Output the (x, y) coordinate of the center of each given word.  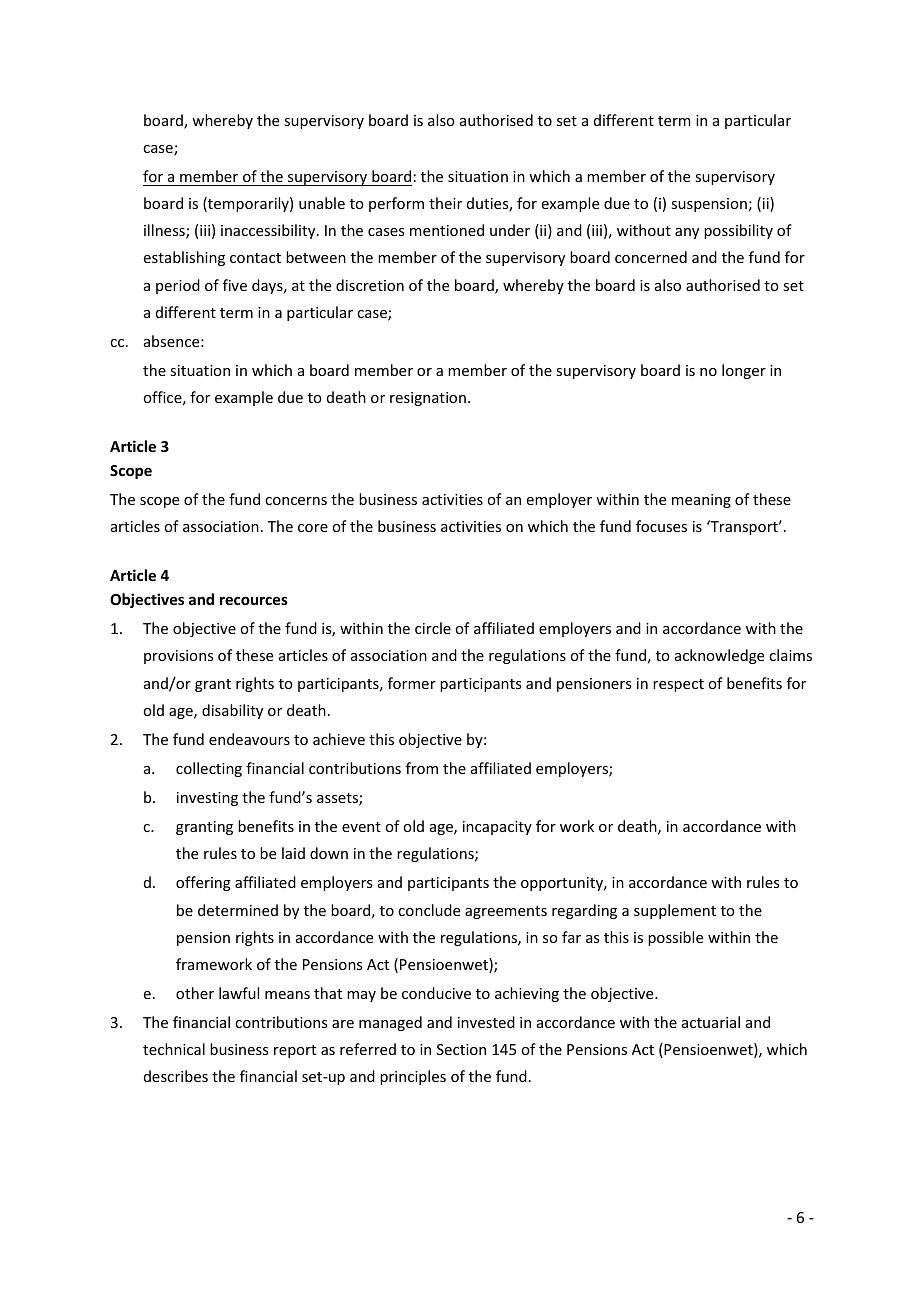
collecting (209, 769)
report (295, 1051)
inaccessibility (269, 231)
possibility (738, 231)
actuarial (711, 1022)
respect (678, 685)
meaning (701, 501)
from (422, 768)
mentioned (447, 230)
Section (461, 1049)
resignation (428, 399)
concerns (296, 501)
